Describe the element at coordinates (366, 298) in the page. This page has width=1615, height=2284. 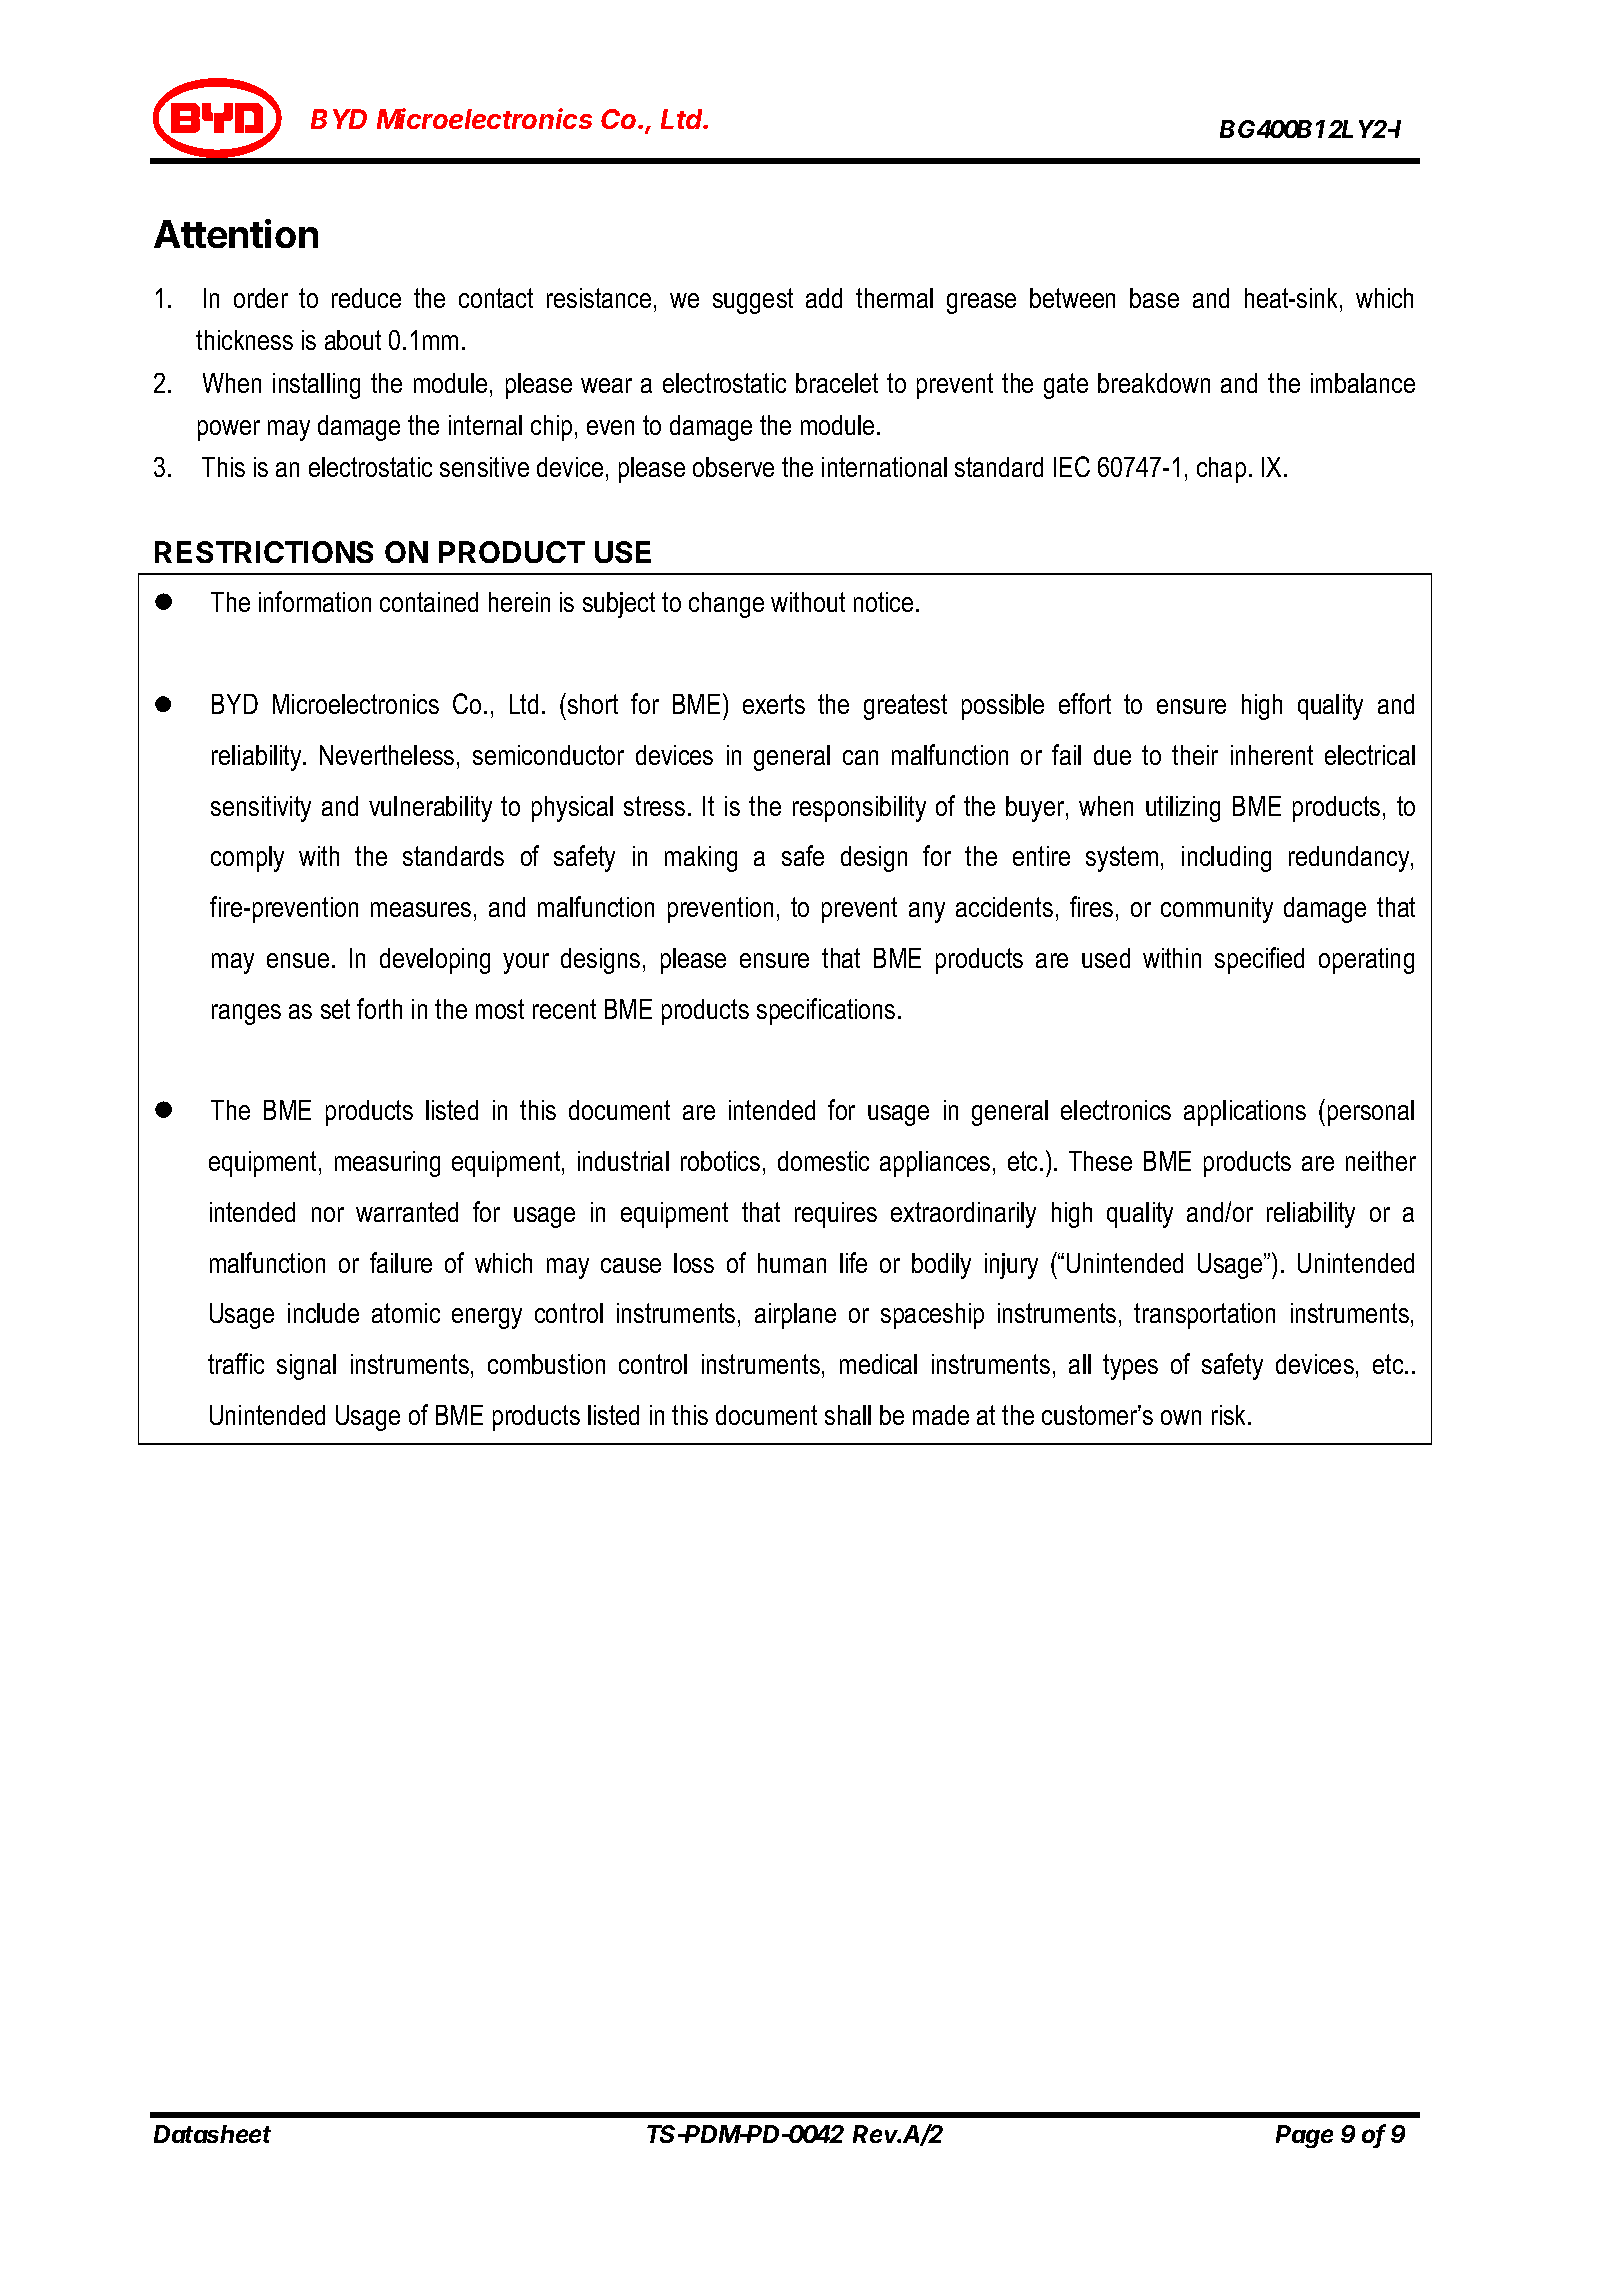
I see `reduce` at that location.
